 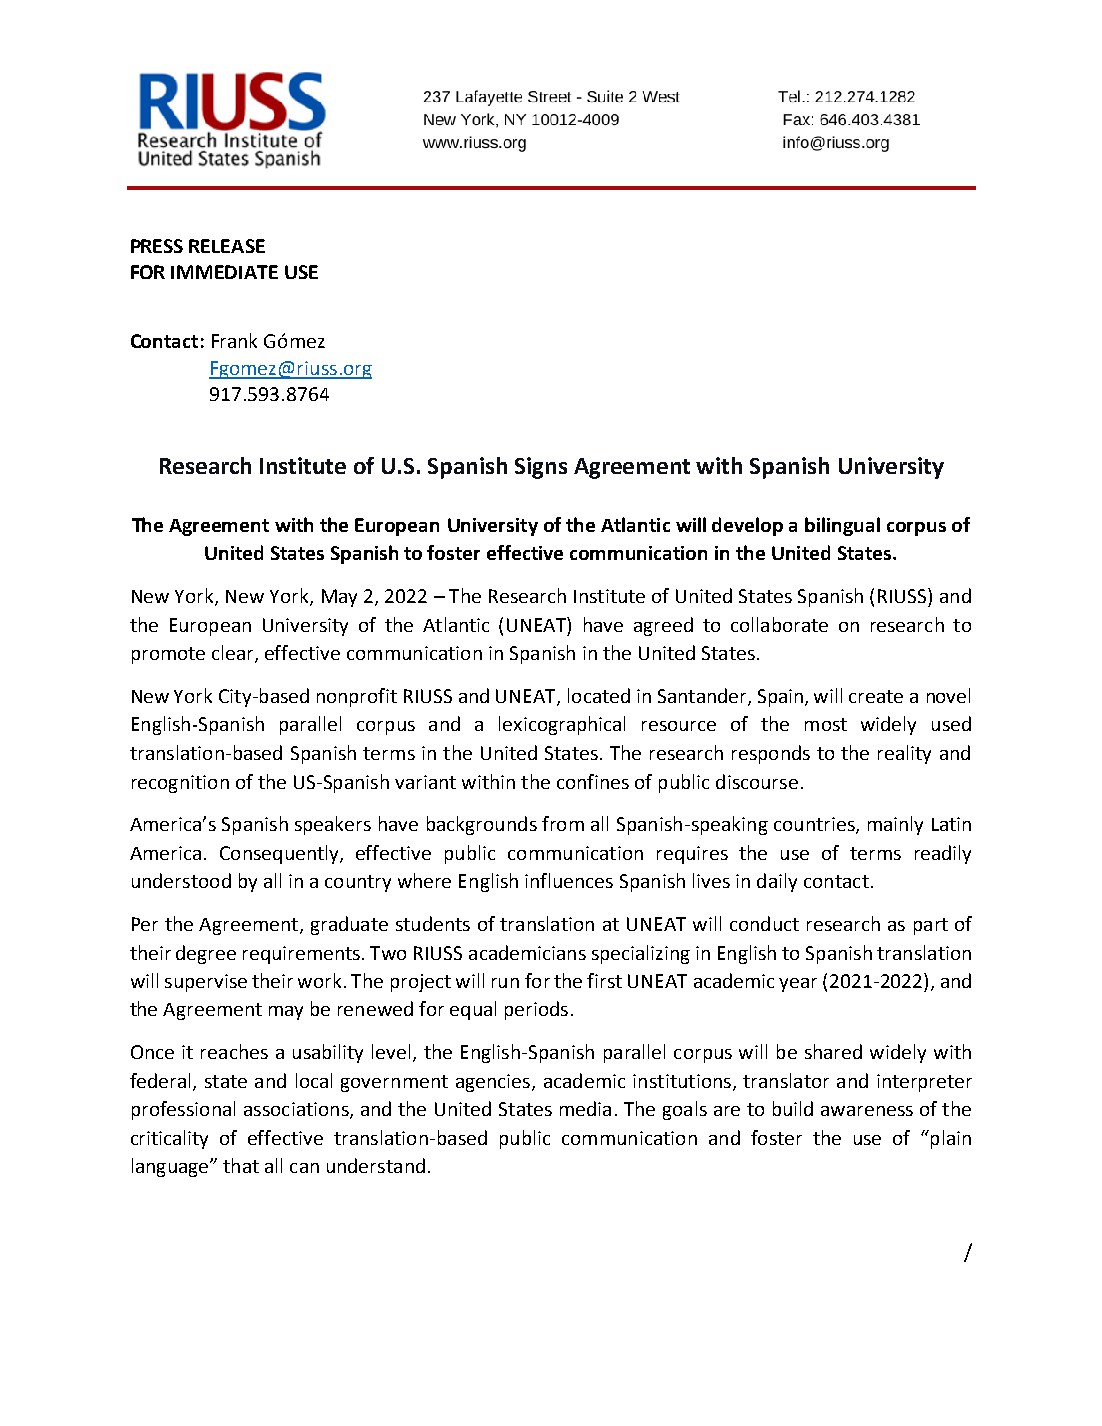 I want to click on recognition, so click(x=180, y=784).
